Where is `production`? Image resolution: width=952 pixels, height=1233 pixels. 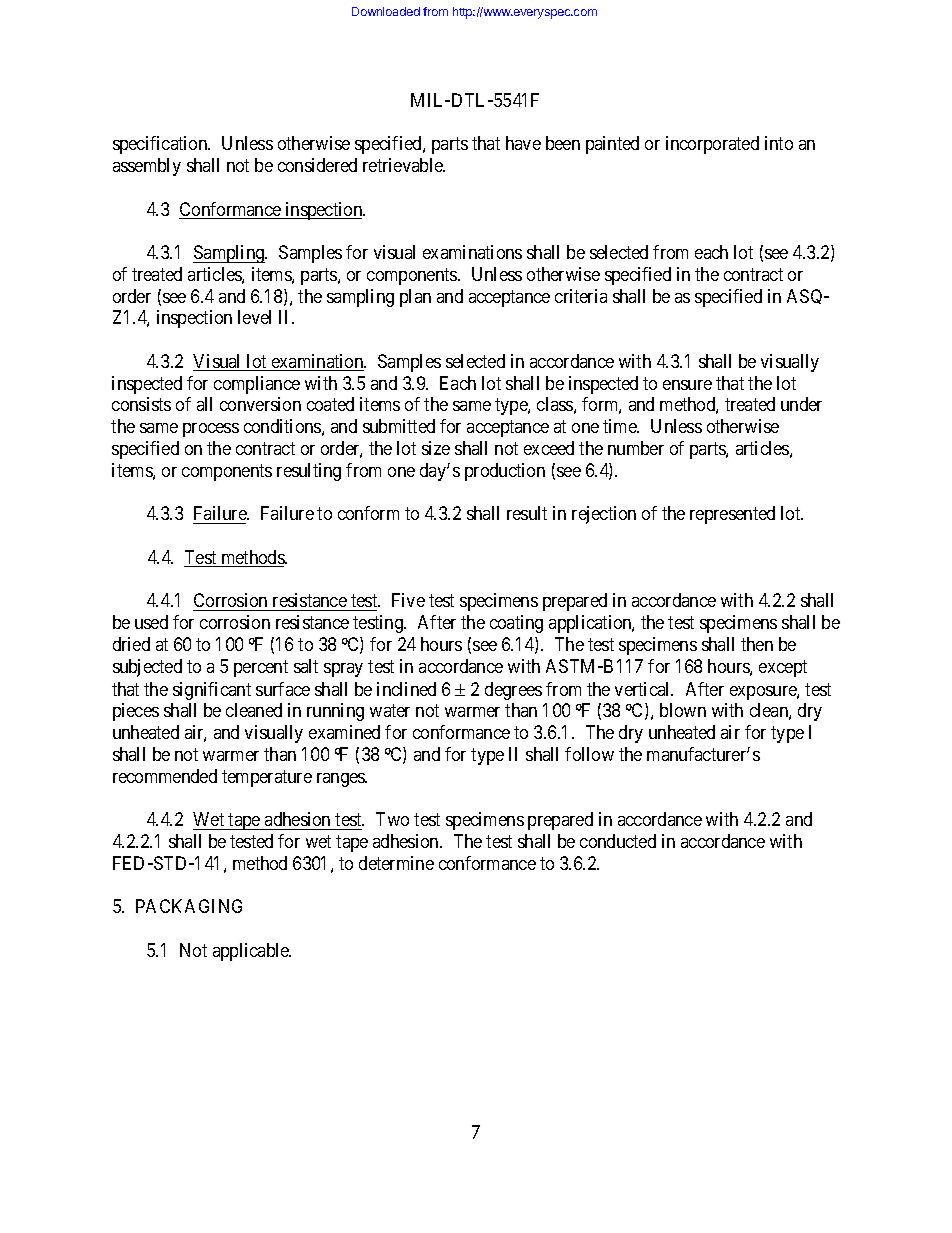 production is located at coordinates (505, 472).
